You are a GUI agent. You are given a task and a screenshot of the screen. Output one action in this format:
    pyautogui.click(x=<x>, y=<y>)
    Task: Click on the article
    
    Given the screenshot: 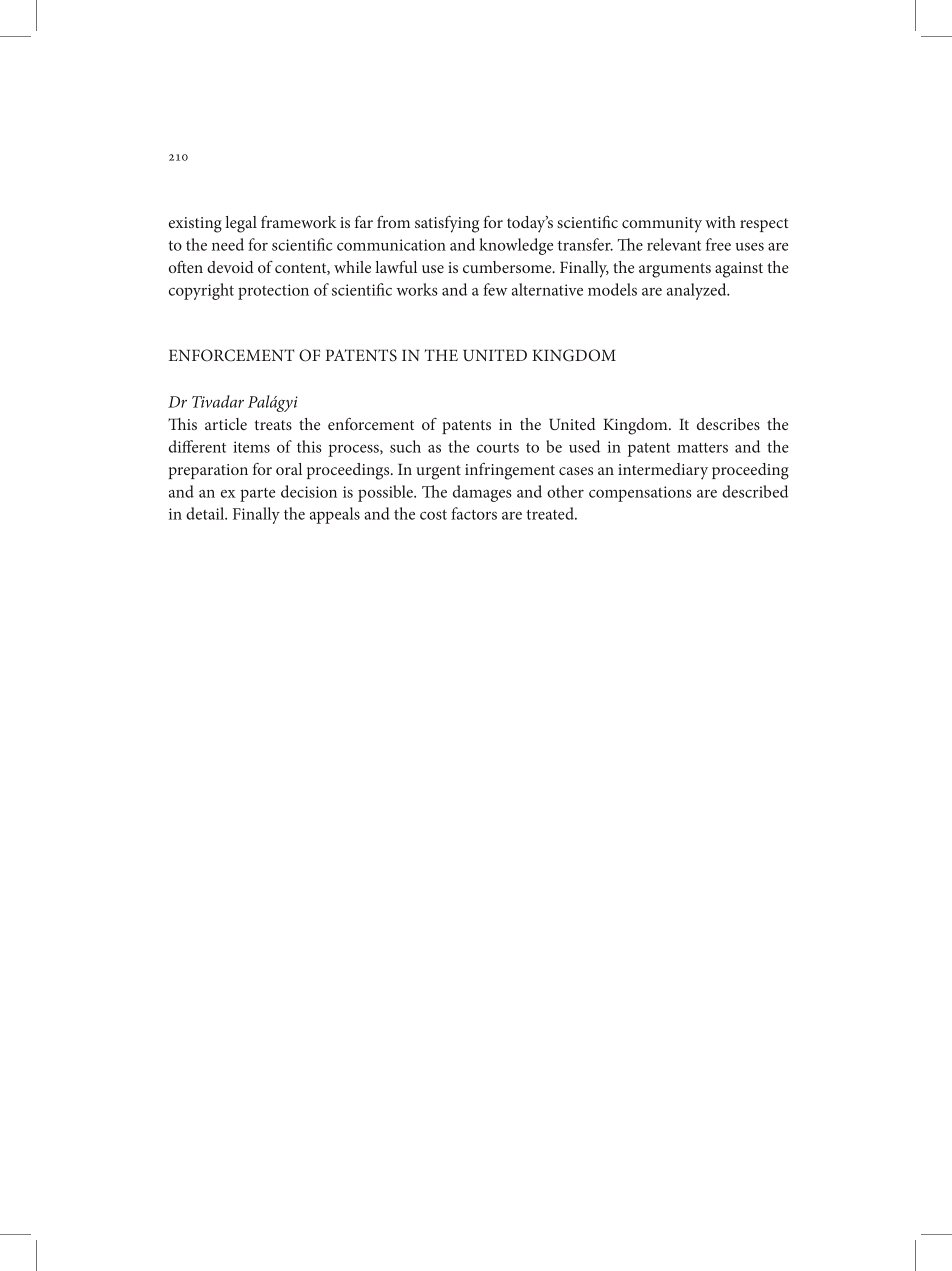 What is the action you would take?
    pyautogui.click(x=226, y=424)
